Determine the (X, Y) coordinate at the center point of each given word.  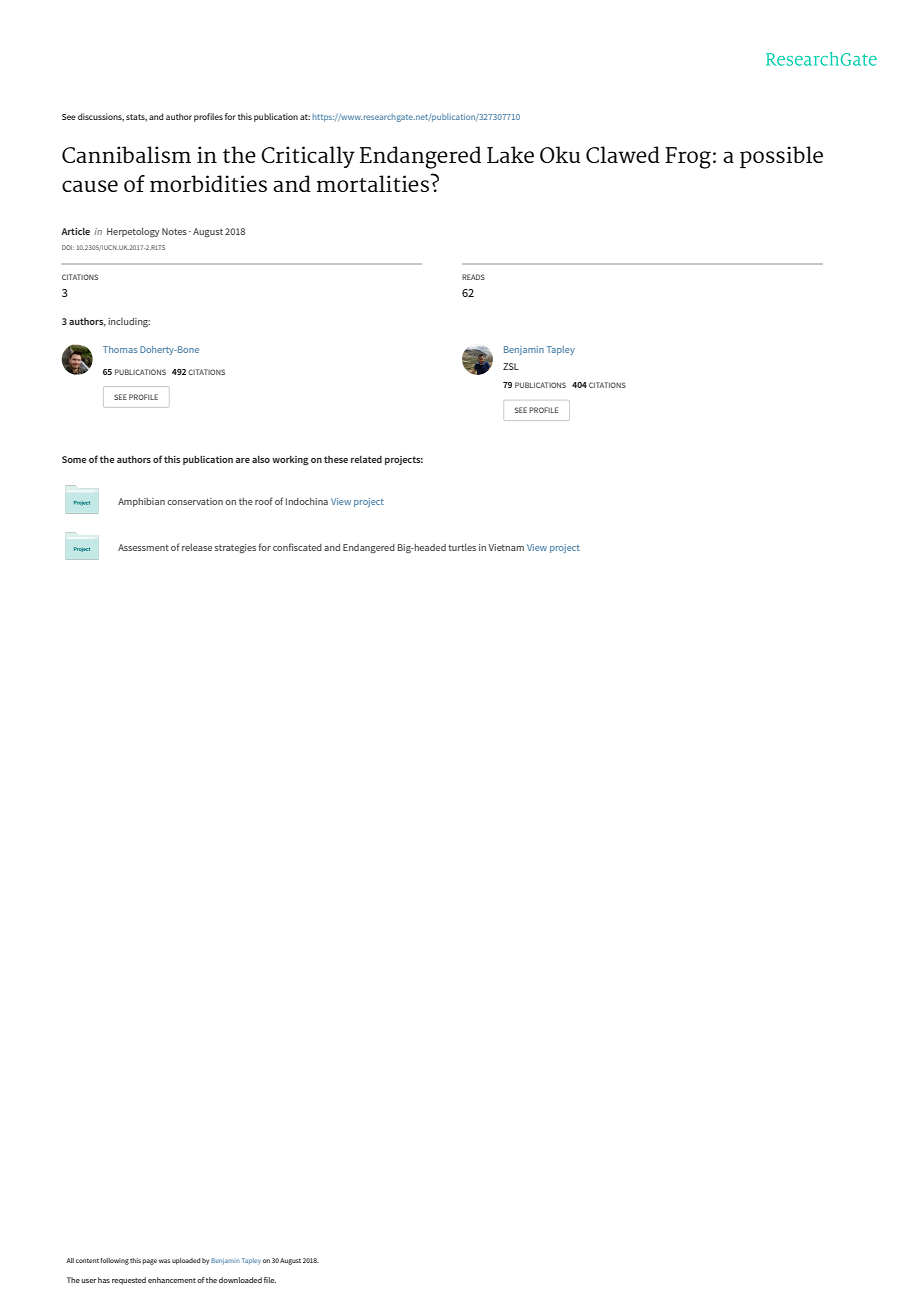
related (366, 459)
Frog (688, 158)
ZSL (511, 366)
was (164, 1261)
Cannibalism (126, 154)
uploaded (186, 1261)
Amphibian (141, 502)
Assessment (143, 547)
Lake (510, 154)
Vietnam (506, 547)
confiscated (297, 547)
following (114, 1261)
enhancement (172, 1280)
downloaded (240, 1280)
